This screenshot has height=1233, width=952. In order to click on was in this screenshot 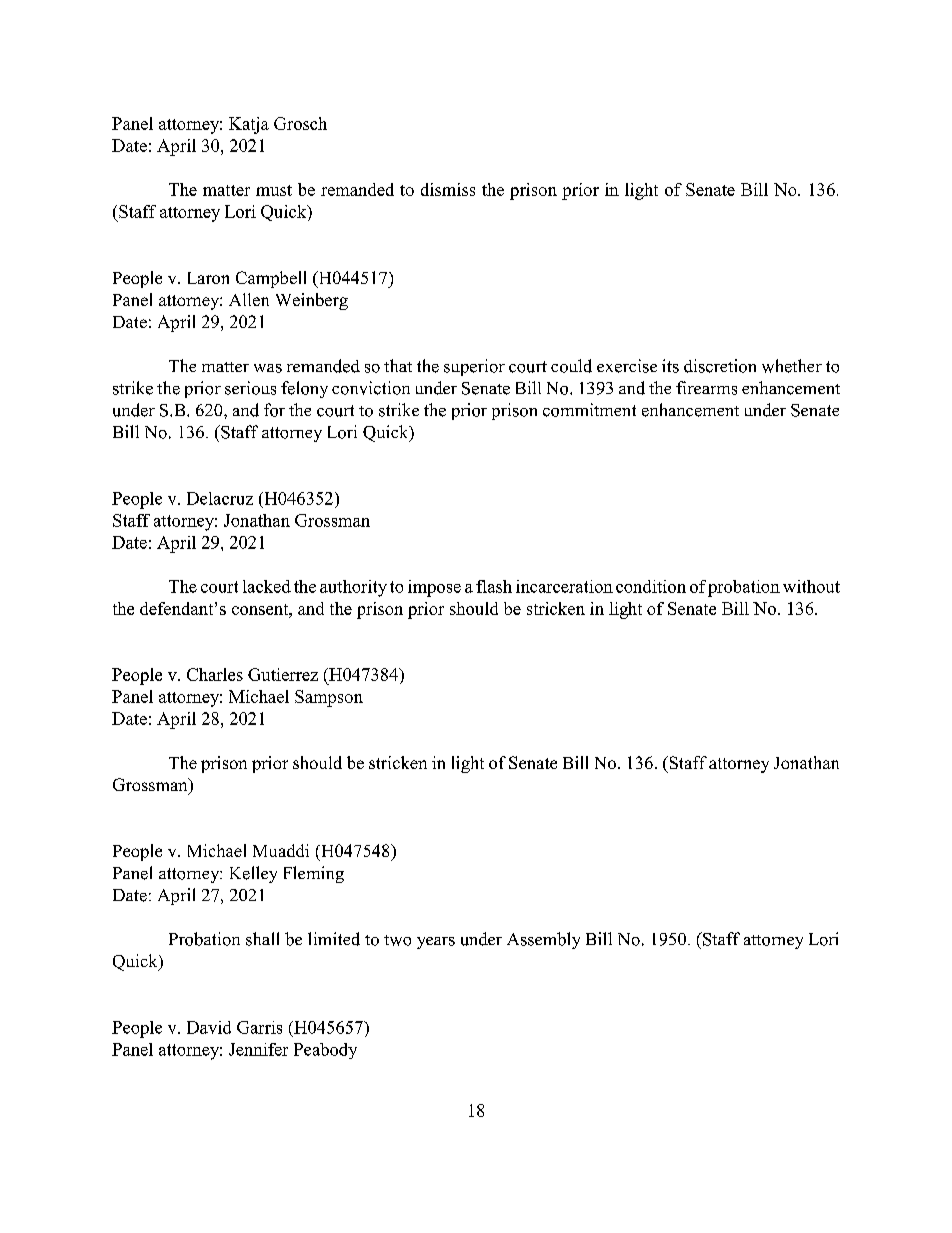, I will do `click(268, 368)`.
